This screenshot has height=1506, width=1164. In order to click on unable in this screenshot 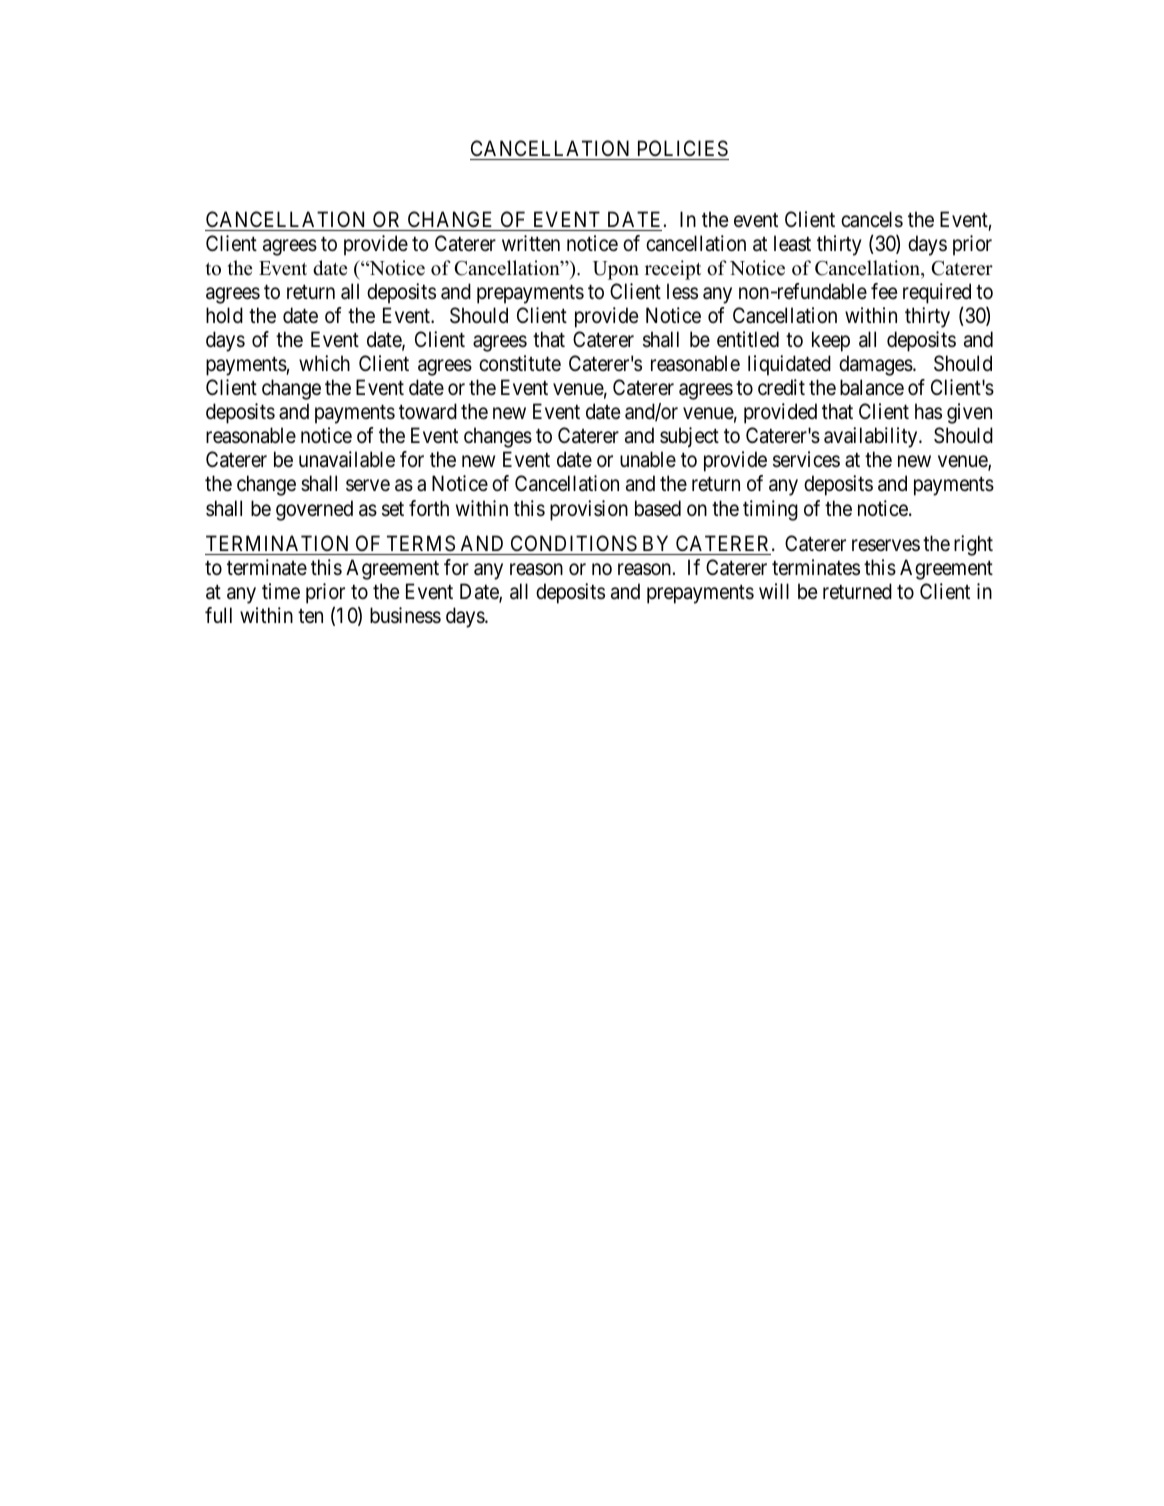, I will do `click(648, 459)`.
